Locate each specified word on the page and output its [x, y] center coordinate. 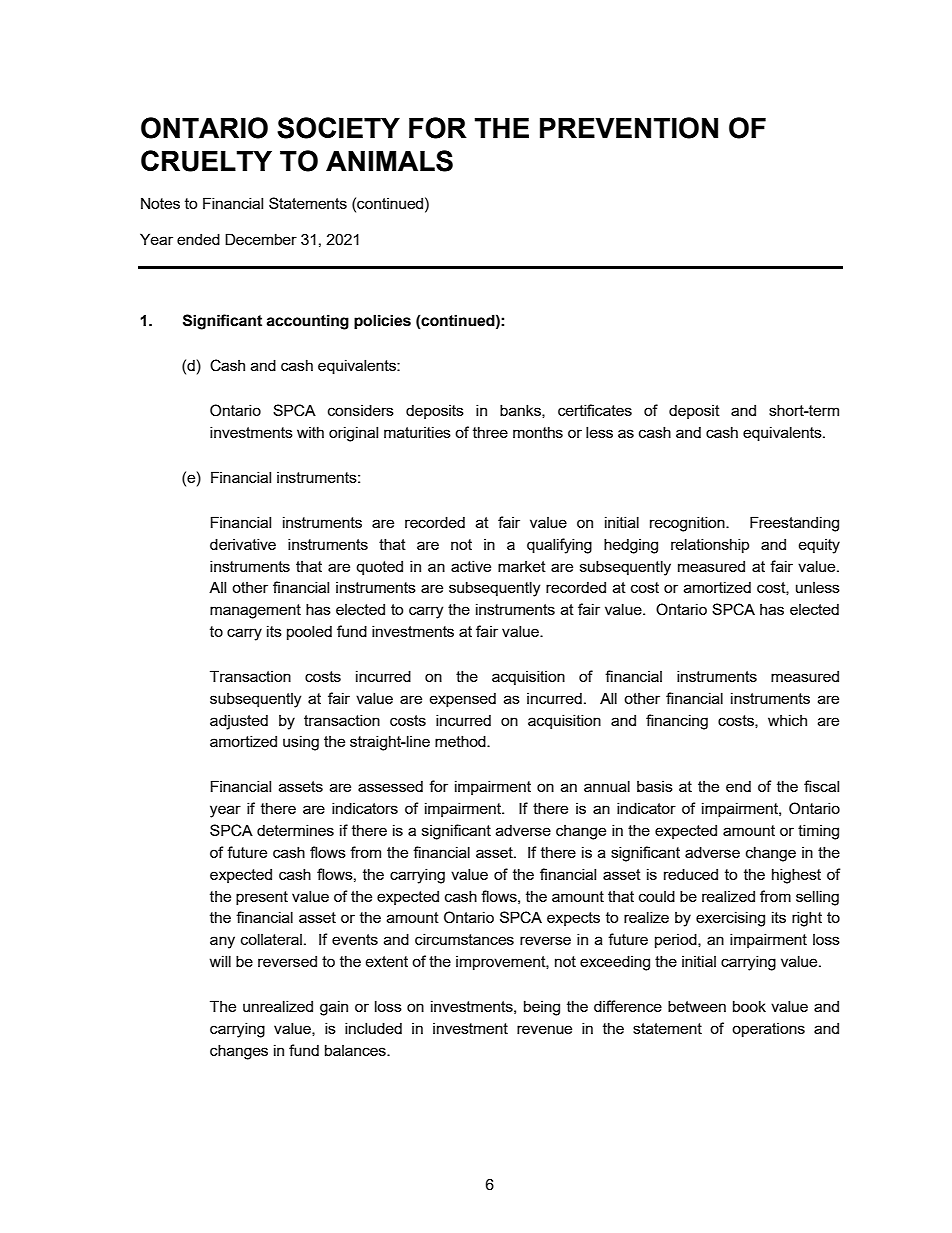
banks [521, 411]
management [255, 611]
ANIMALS [389, 161]
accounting [307, 322]
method [461, 741]
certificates [595, 410]
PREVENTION [629, 128]
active [471, 566]
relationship [710, 545]
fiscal [821, 786]
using [301, 743]
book [749, 1006]
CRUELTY [206, 161]
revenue [544, 1029]
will [220, 961]
